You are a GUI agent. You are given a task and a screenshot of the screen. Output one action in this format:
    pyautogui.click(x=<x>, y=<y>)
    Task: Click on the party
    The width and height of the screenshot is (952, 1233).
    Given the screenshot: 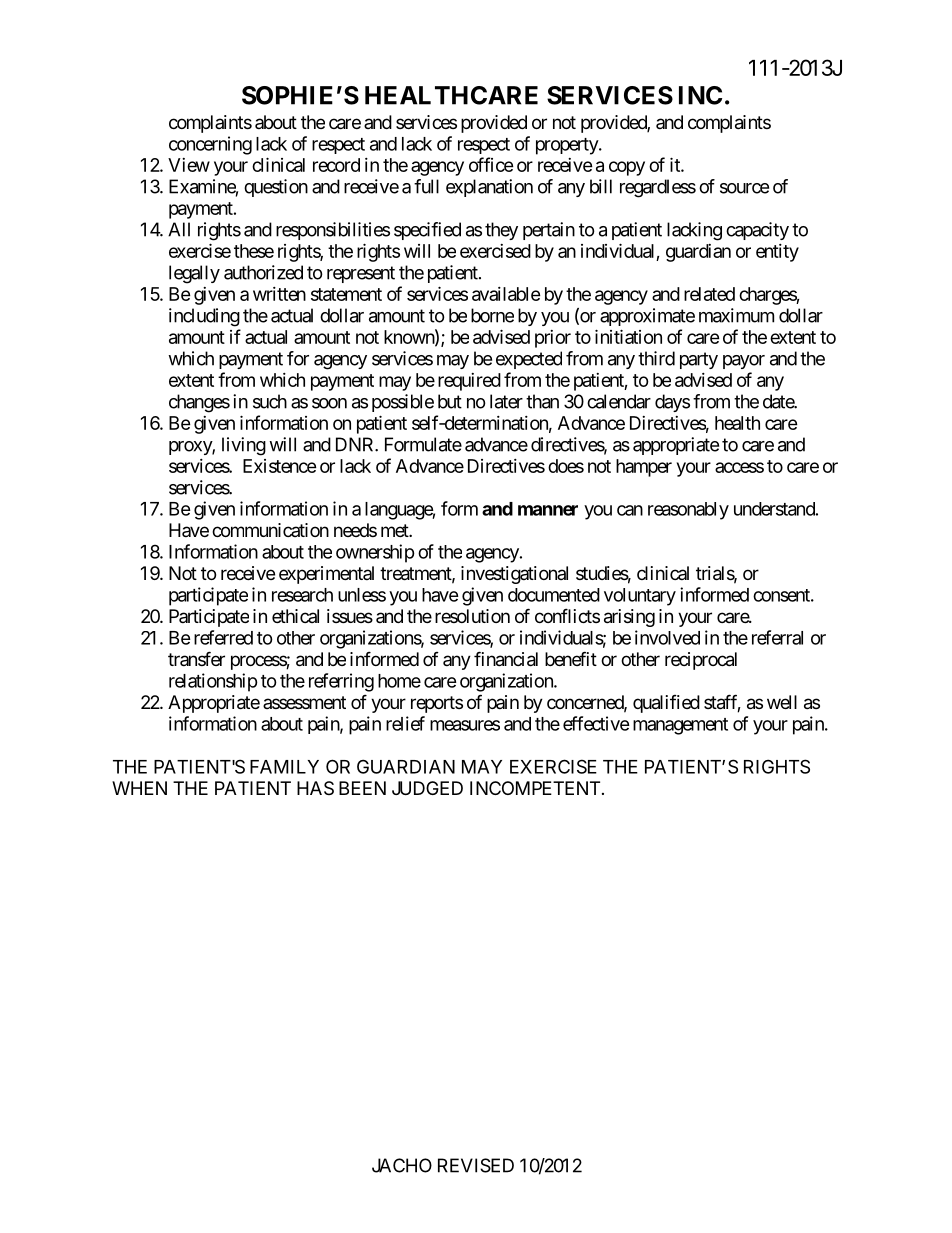 What is the action you would take?
    pyautogui.click(x=699, y=360)
